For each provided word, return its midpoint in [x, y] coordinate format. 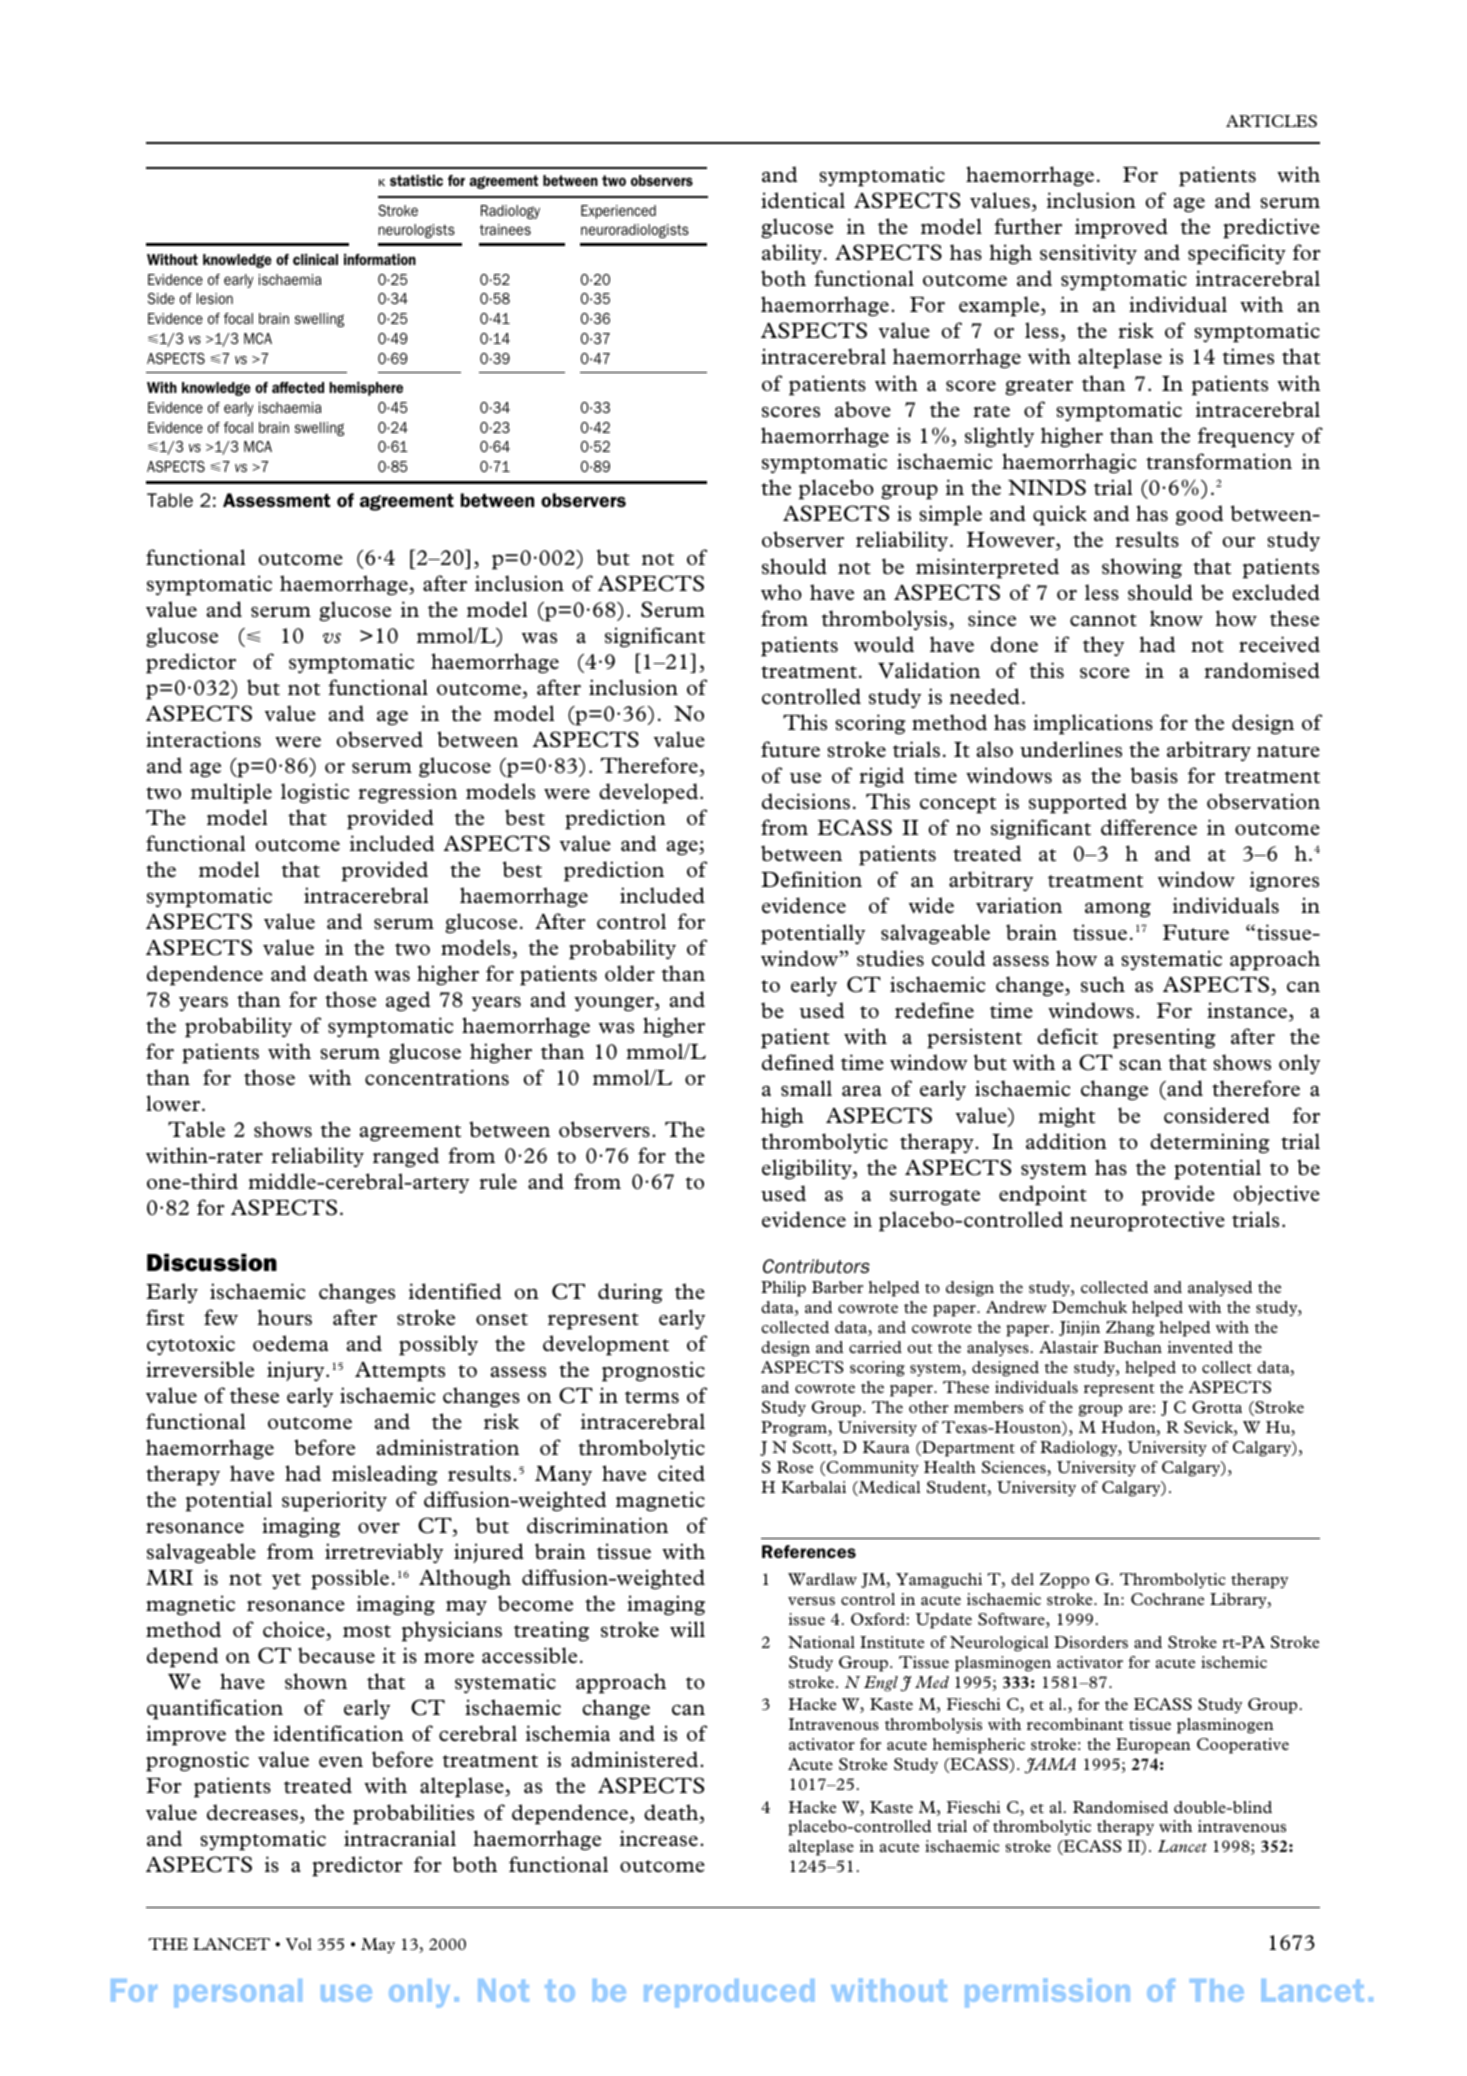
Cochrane [1167, 1599]
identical [803, 200]
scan [1140, 1065]
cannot [1103, 620]
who [781, 592]
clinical [315, 259]
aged [408, 1001]
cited [681, 1473]
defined [798, 1062]
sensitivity [1088, 254]
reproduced [729, 1993]
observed [379, 739]
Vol [299, 1944]
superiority [334, 1501]
